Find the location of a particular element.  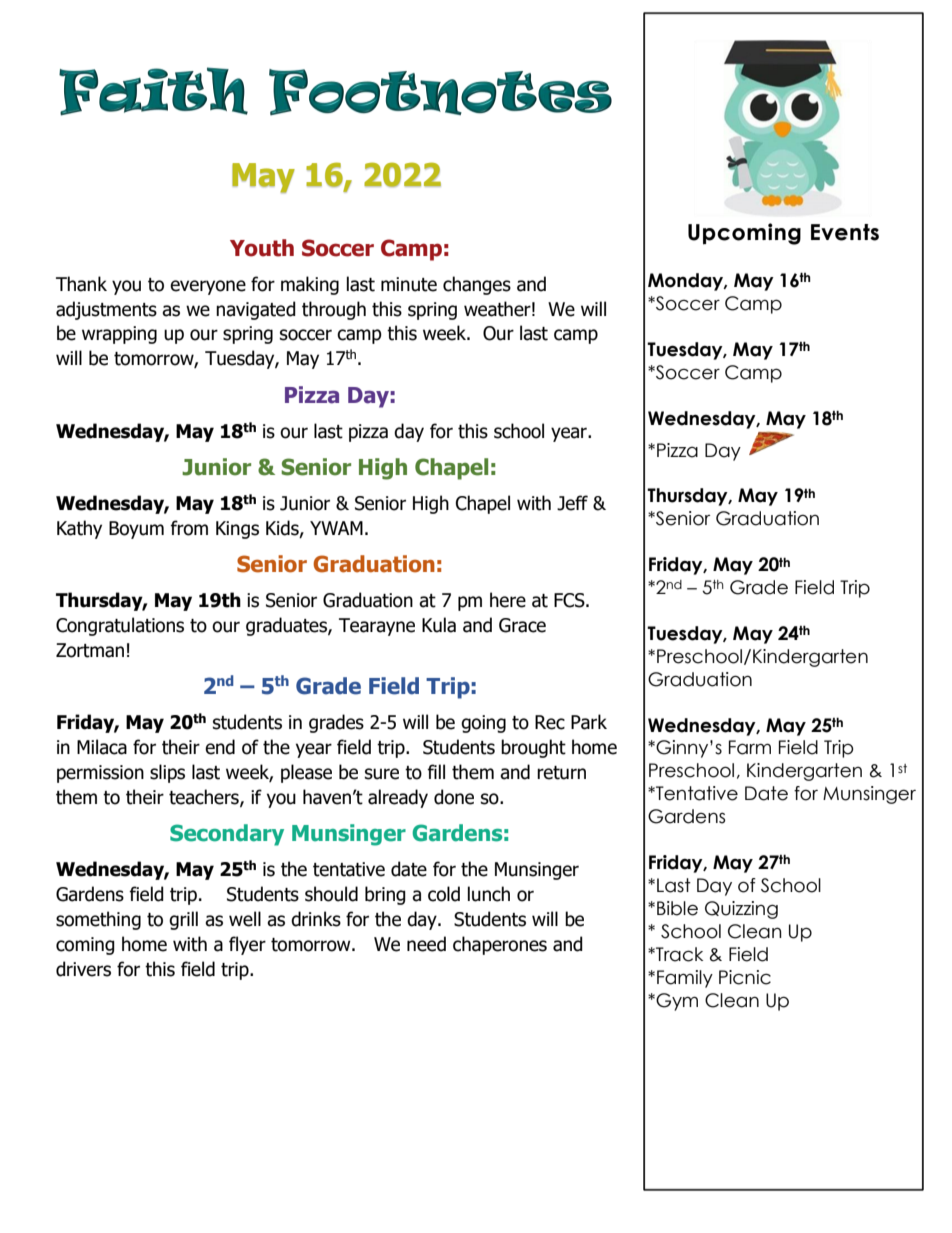

Events is located at coordinates (845, 232).
